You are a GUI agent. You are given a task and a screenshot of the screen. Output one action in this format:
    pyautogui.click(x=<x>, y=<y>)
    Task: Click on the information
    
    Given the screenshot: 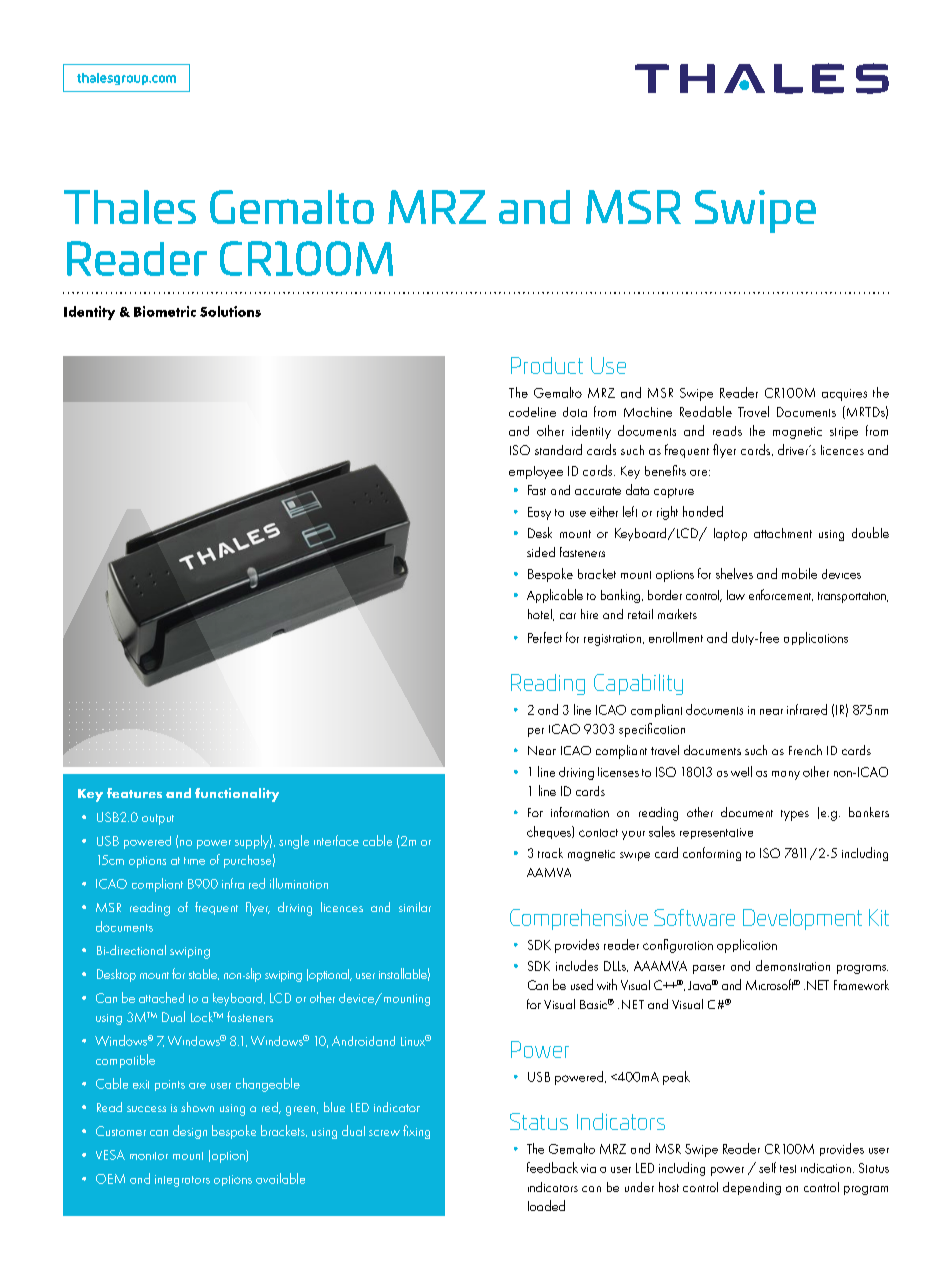 What is the action you would take?
    pyautogui.click(x=580, y=812)
